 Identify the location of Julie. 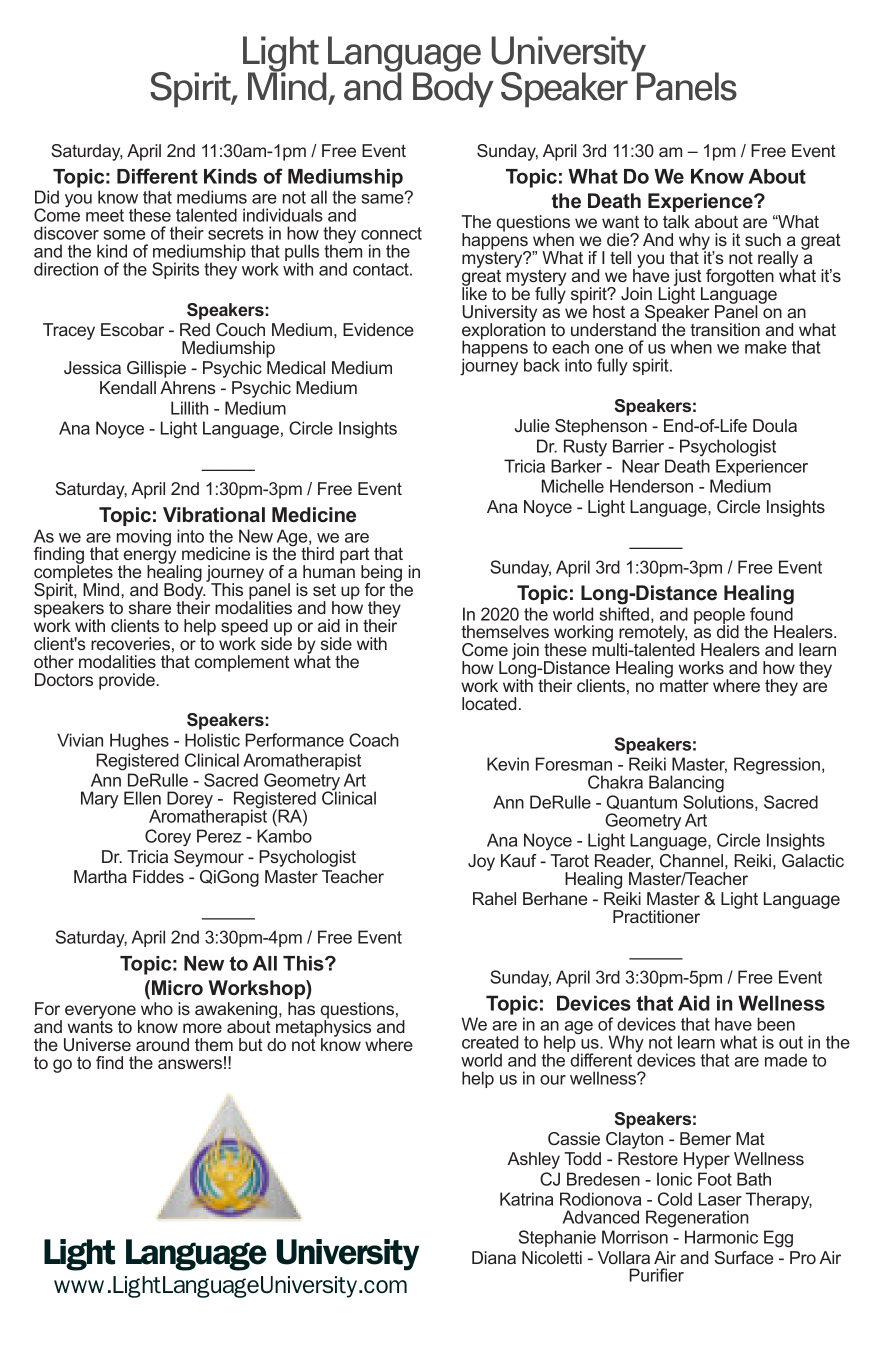
(532, 425).
